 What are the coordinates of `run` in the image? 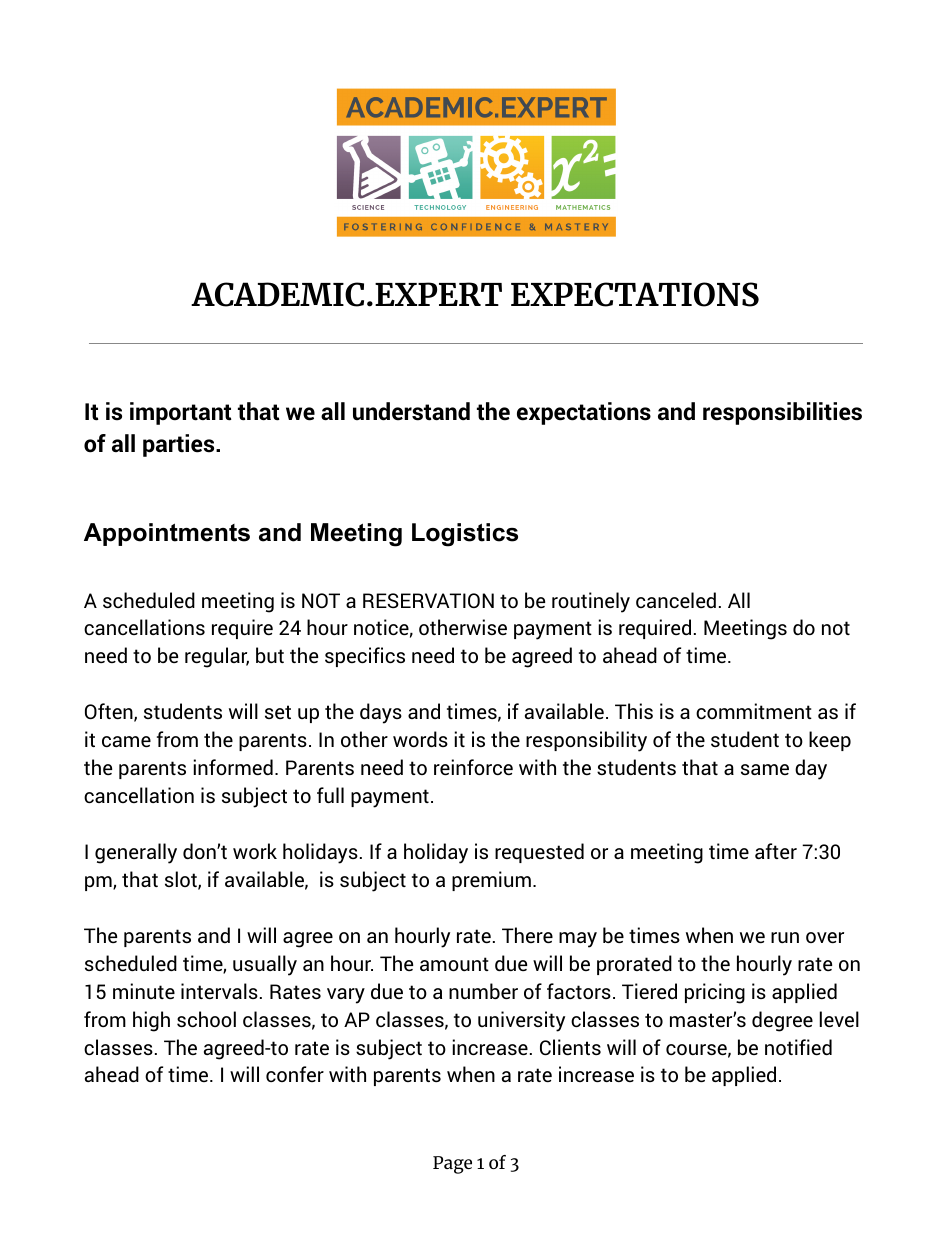 It's located at (785, 937).
